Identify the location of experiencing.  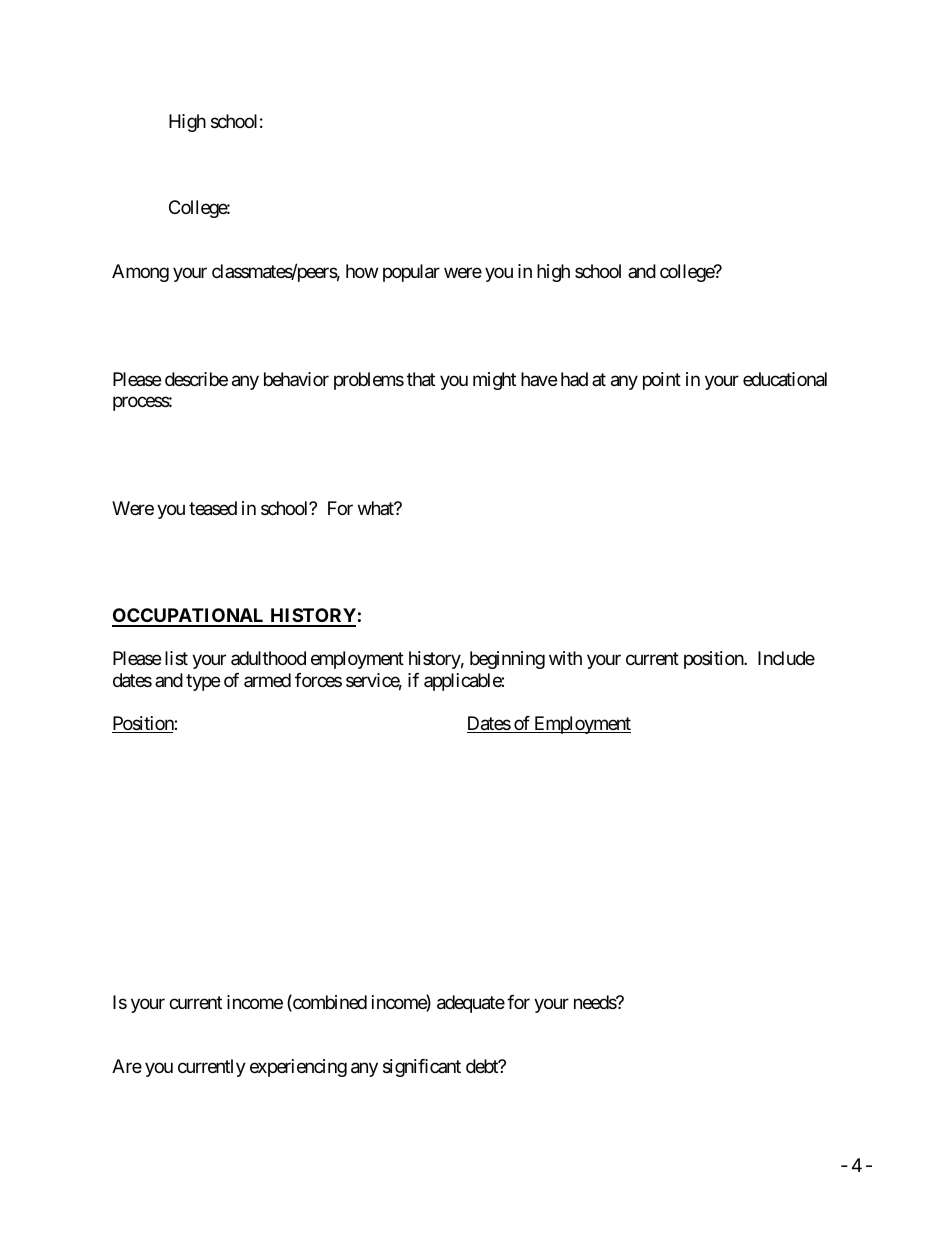
(298, 1068).
